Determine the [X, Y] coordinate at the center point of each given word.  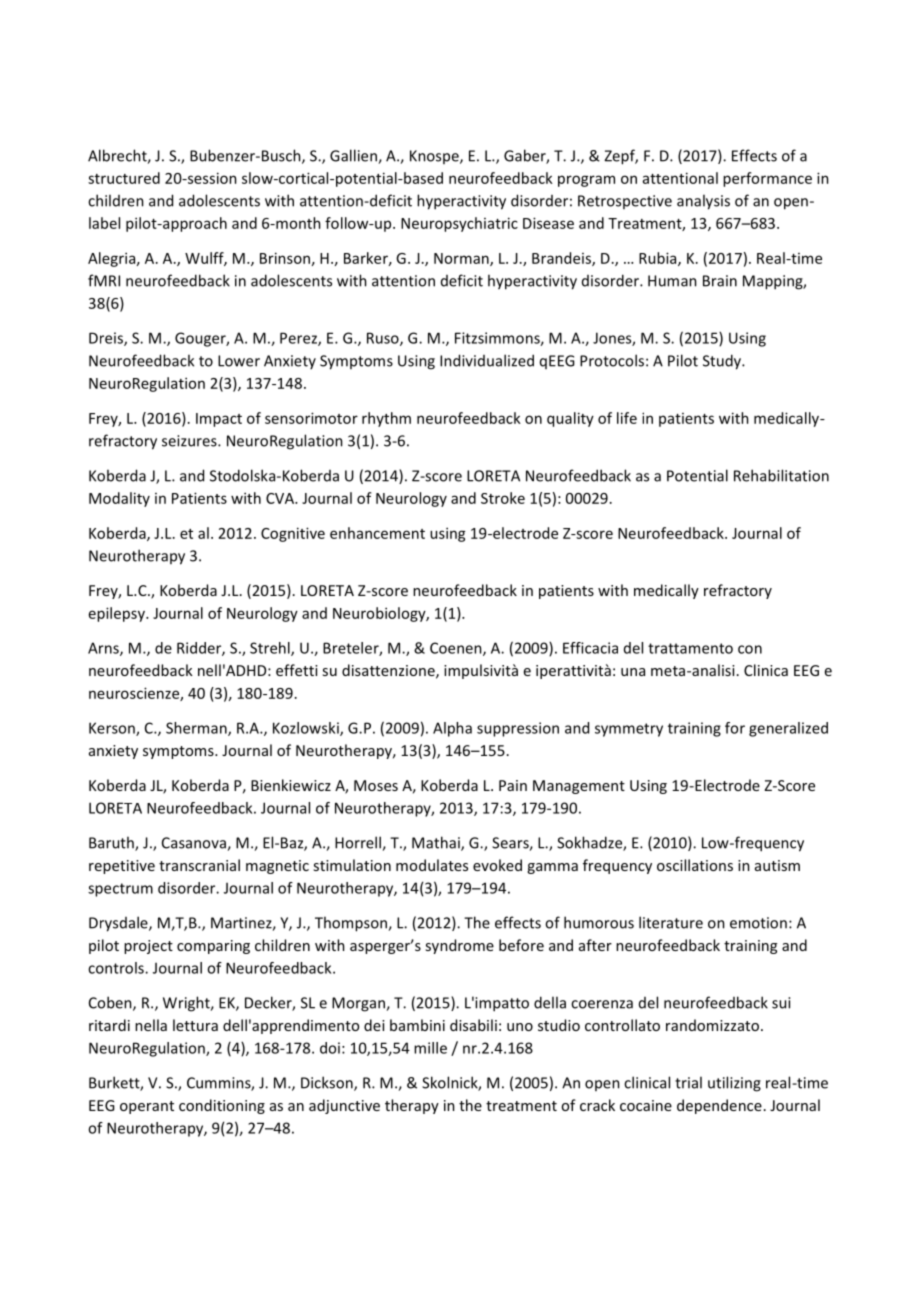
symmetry [629, 730]
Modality [119, 499]
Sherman [197, 729]
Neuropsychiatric [459, 224]
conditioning [222, 1106]
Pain [513, 785]
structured [124, 178]
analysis [703, 202]
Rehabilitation [781, 475]
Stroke [503, 498]
